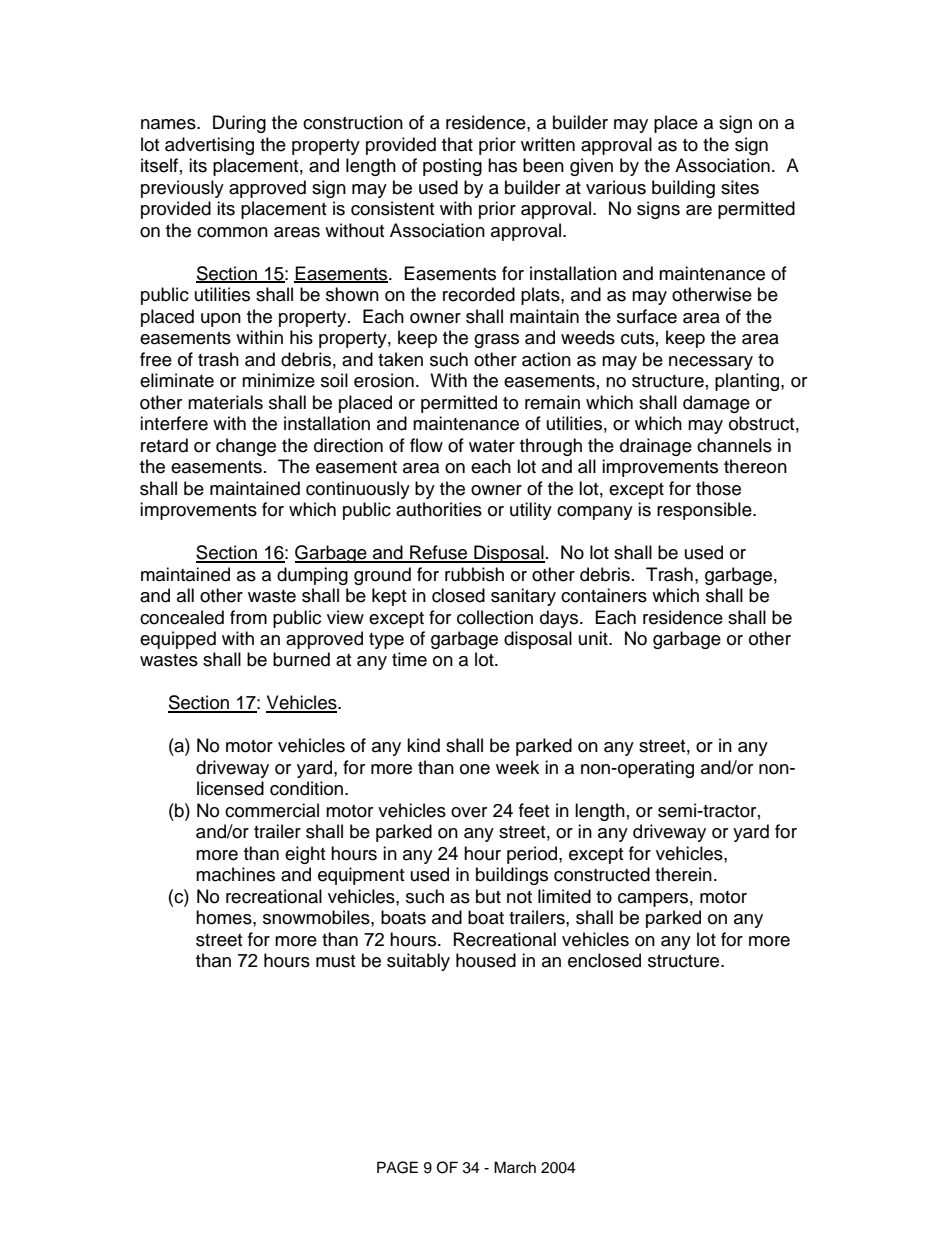 The height and width of the image is (1233, 952). Describe the element at coordinates (439, 509) in the image. I see `authorities` at that location.
